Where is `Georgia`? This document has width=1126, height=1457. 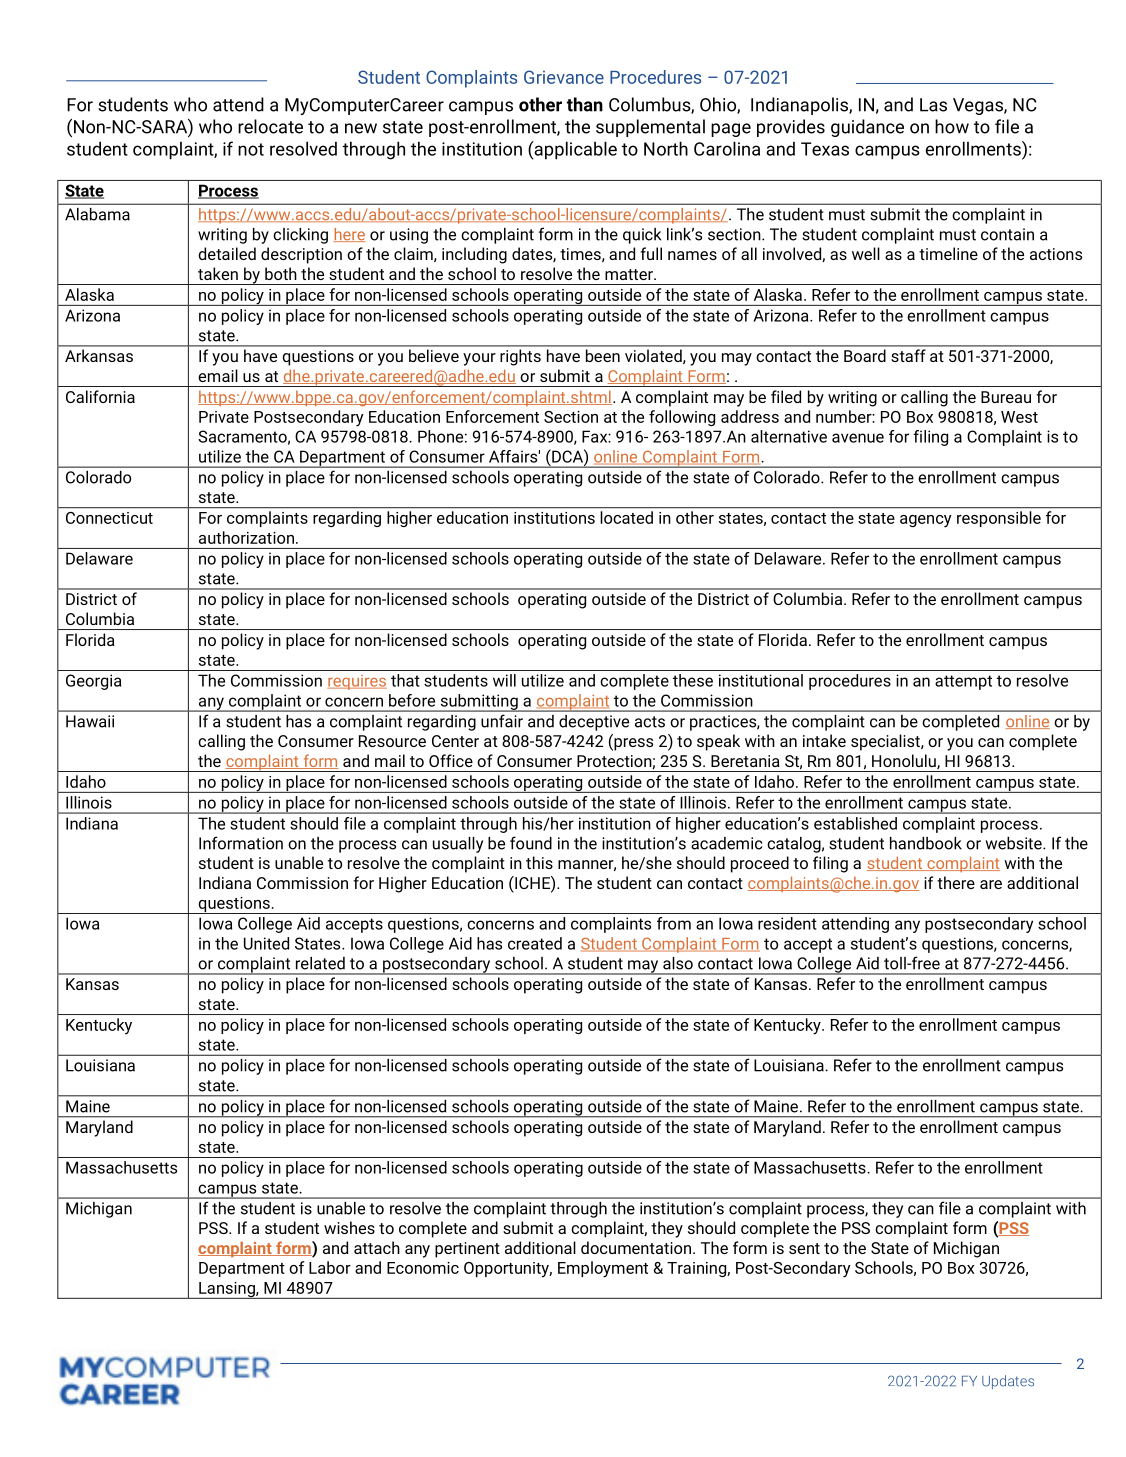
Georgia is located at coordinates (93, 682).
